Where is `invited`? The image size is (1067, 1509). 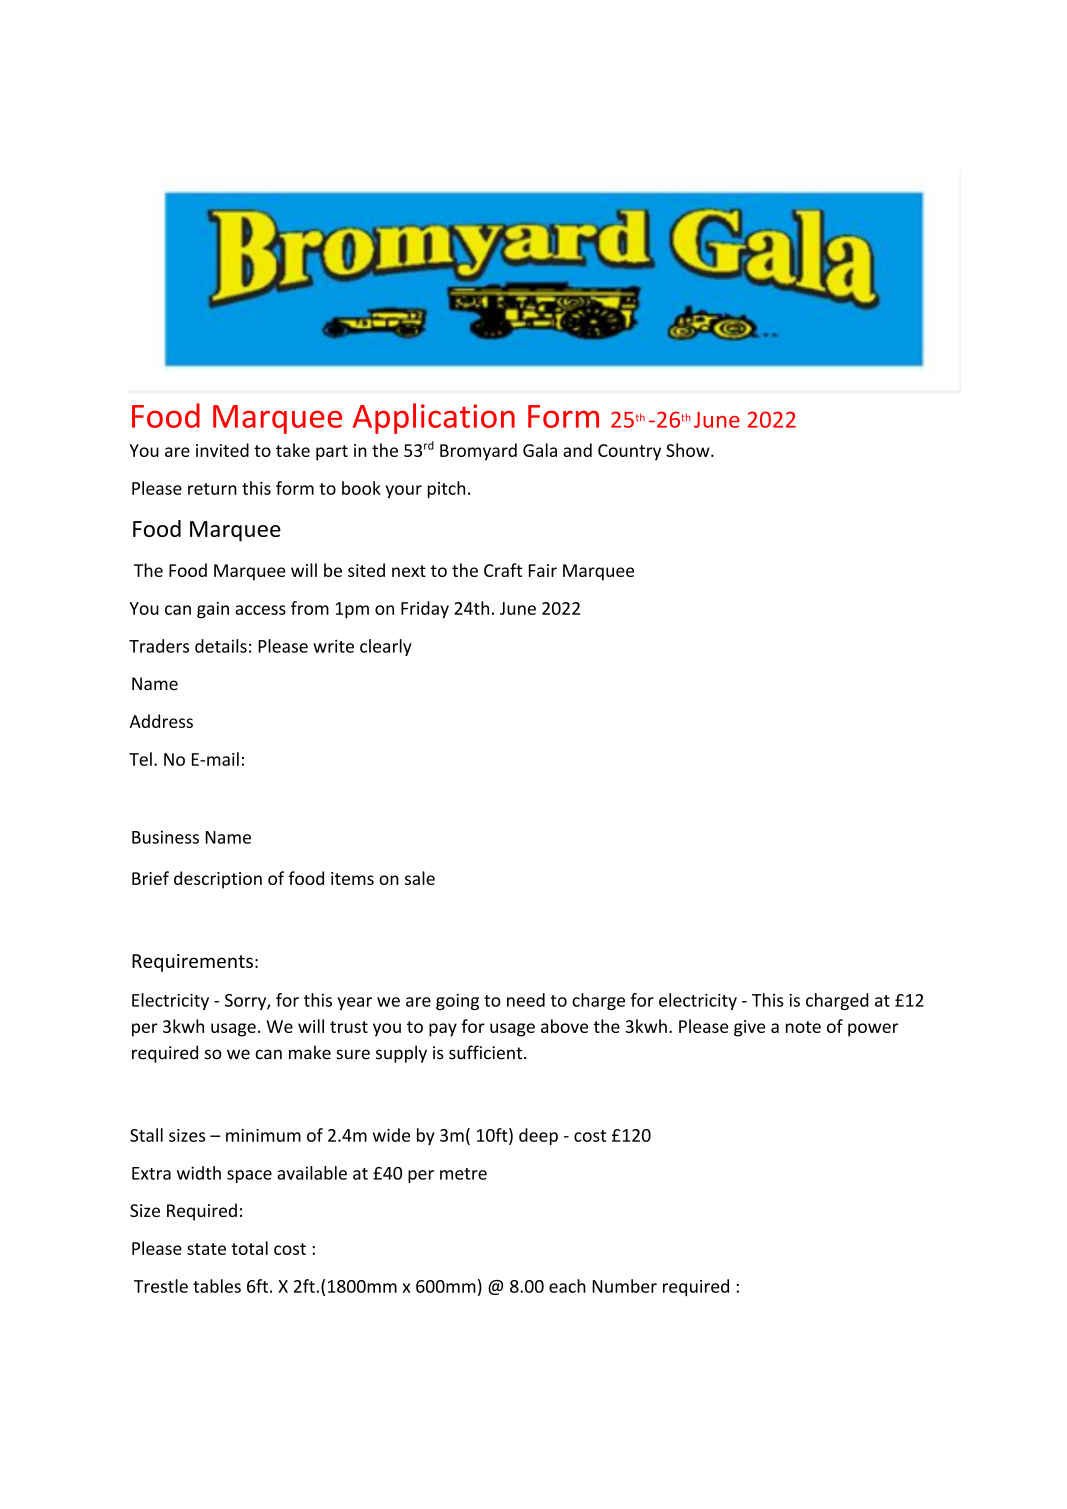 invited is located at coordinates (222, 450).
